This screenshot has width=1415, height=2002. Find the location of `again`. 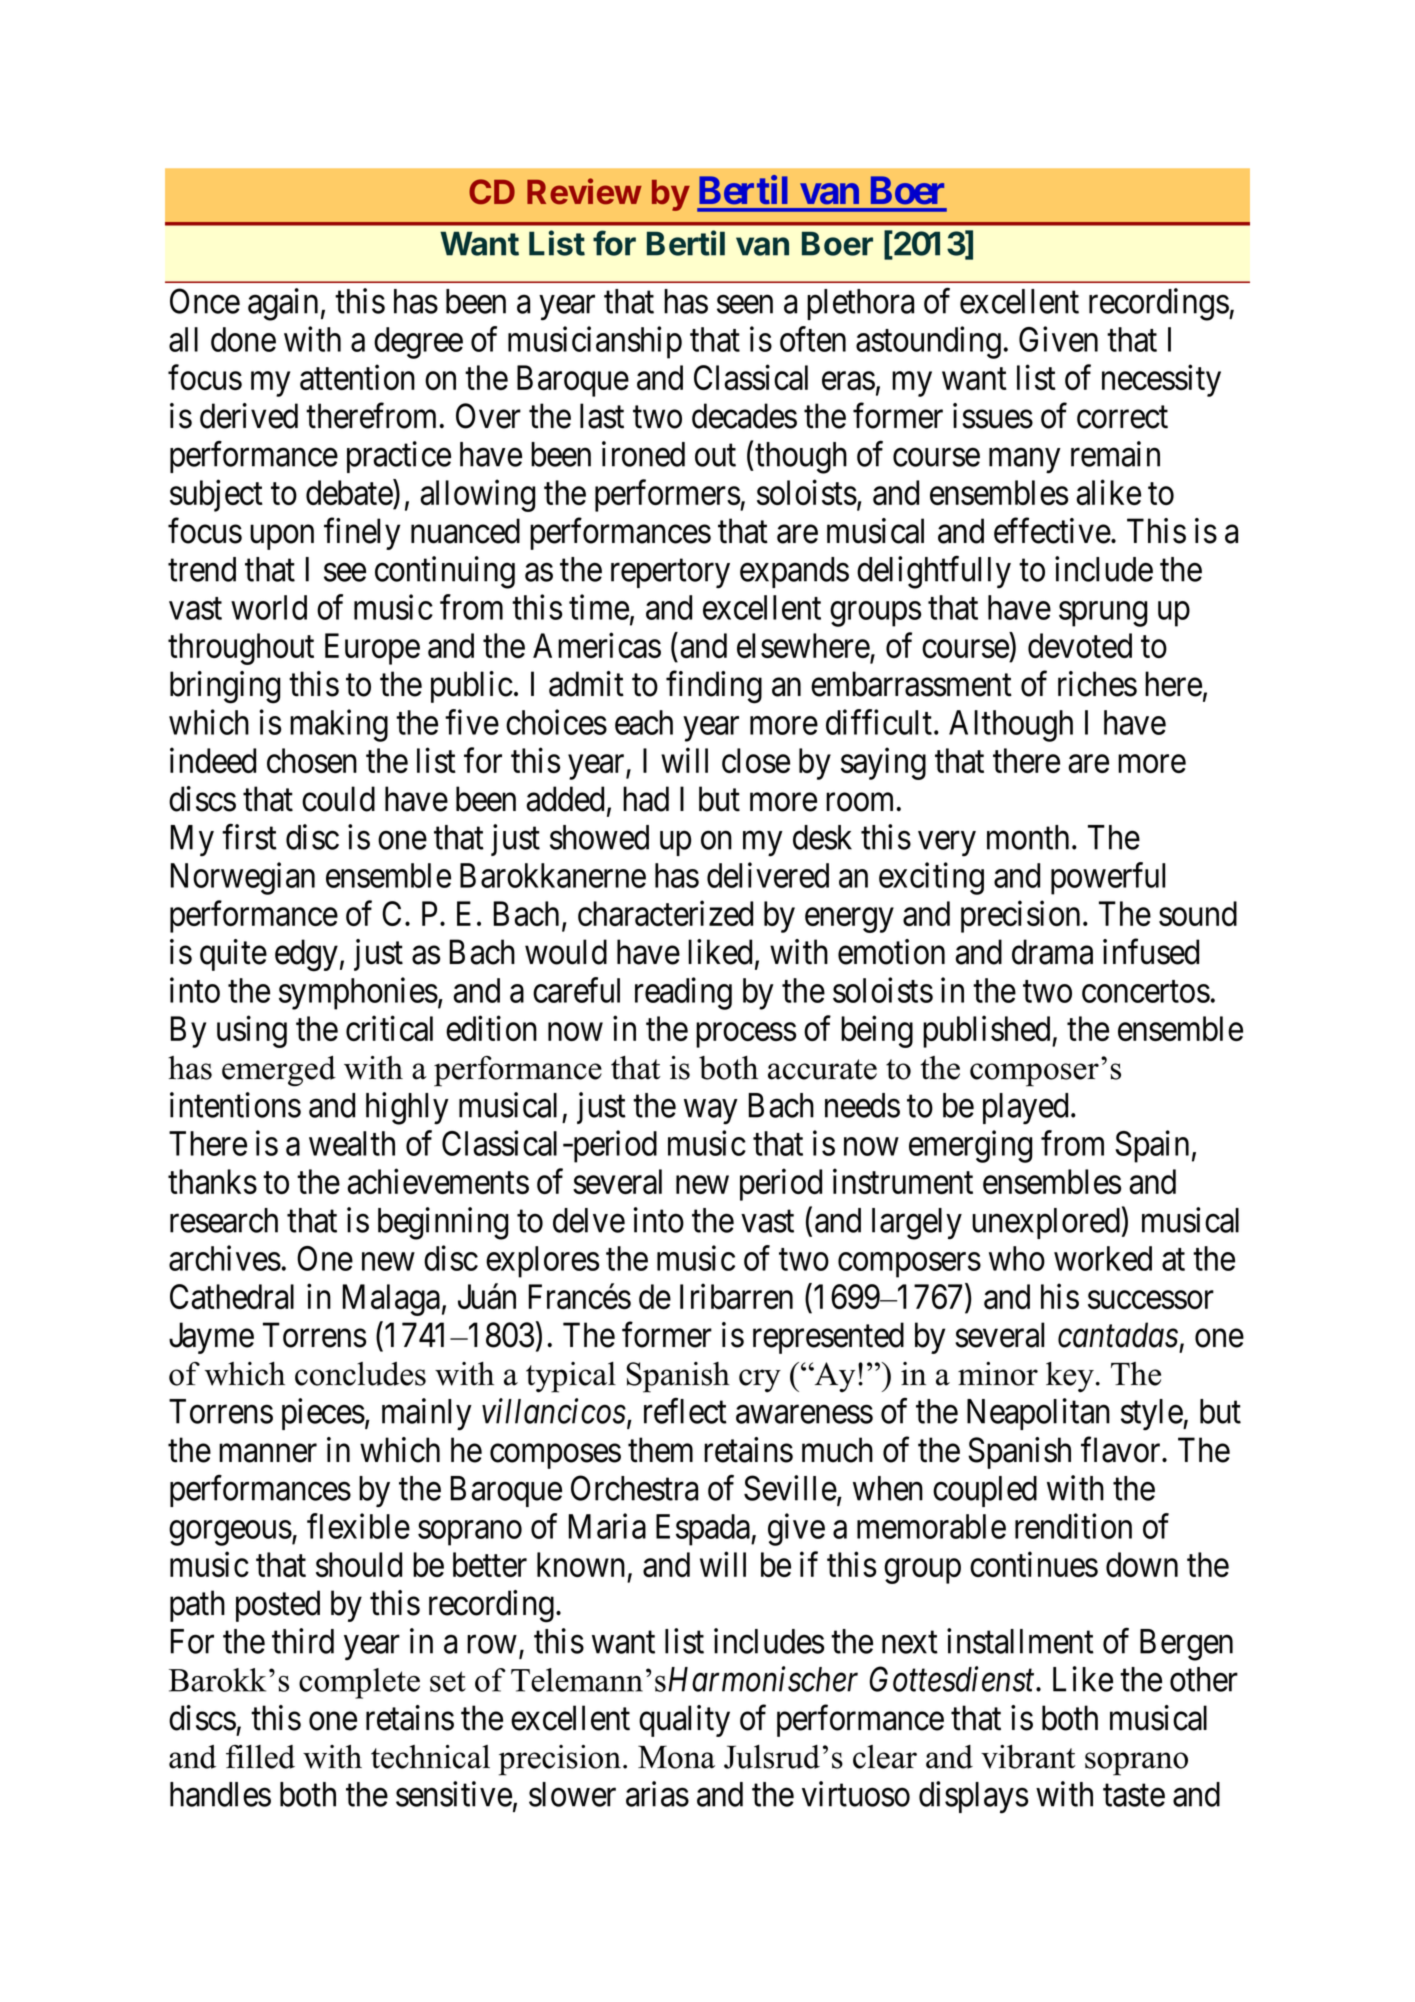

again is located at coordinates (283, 304).
